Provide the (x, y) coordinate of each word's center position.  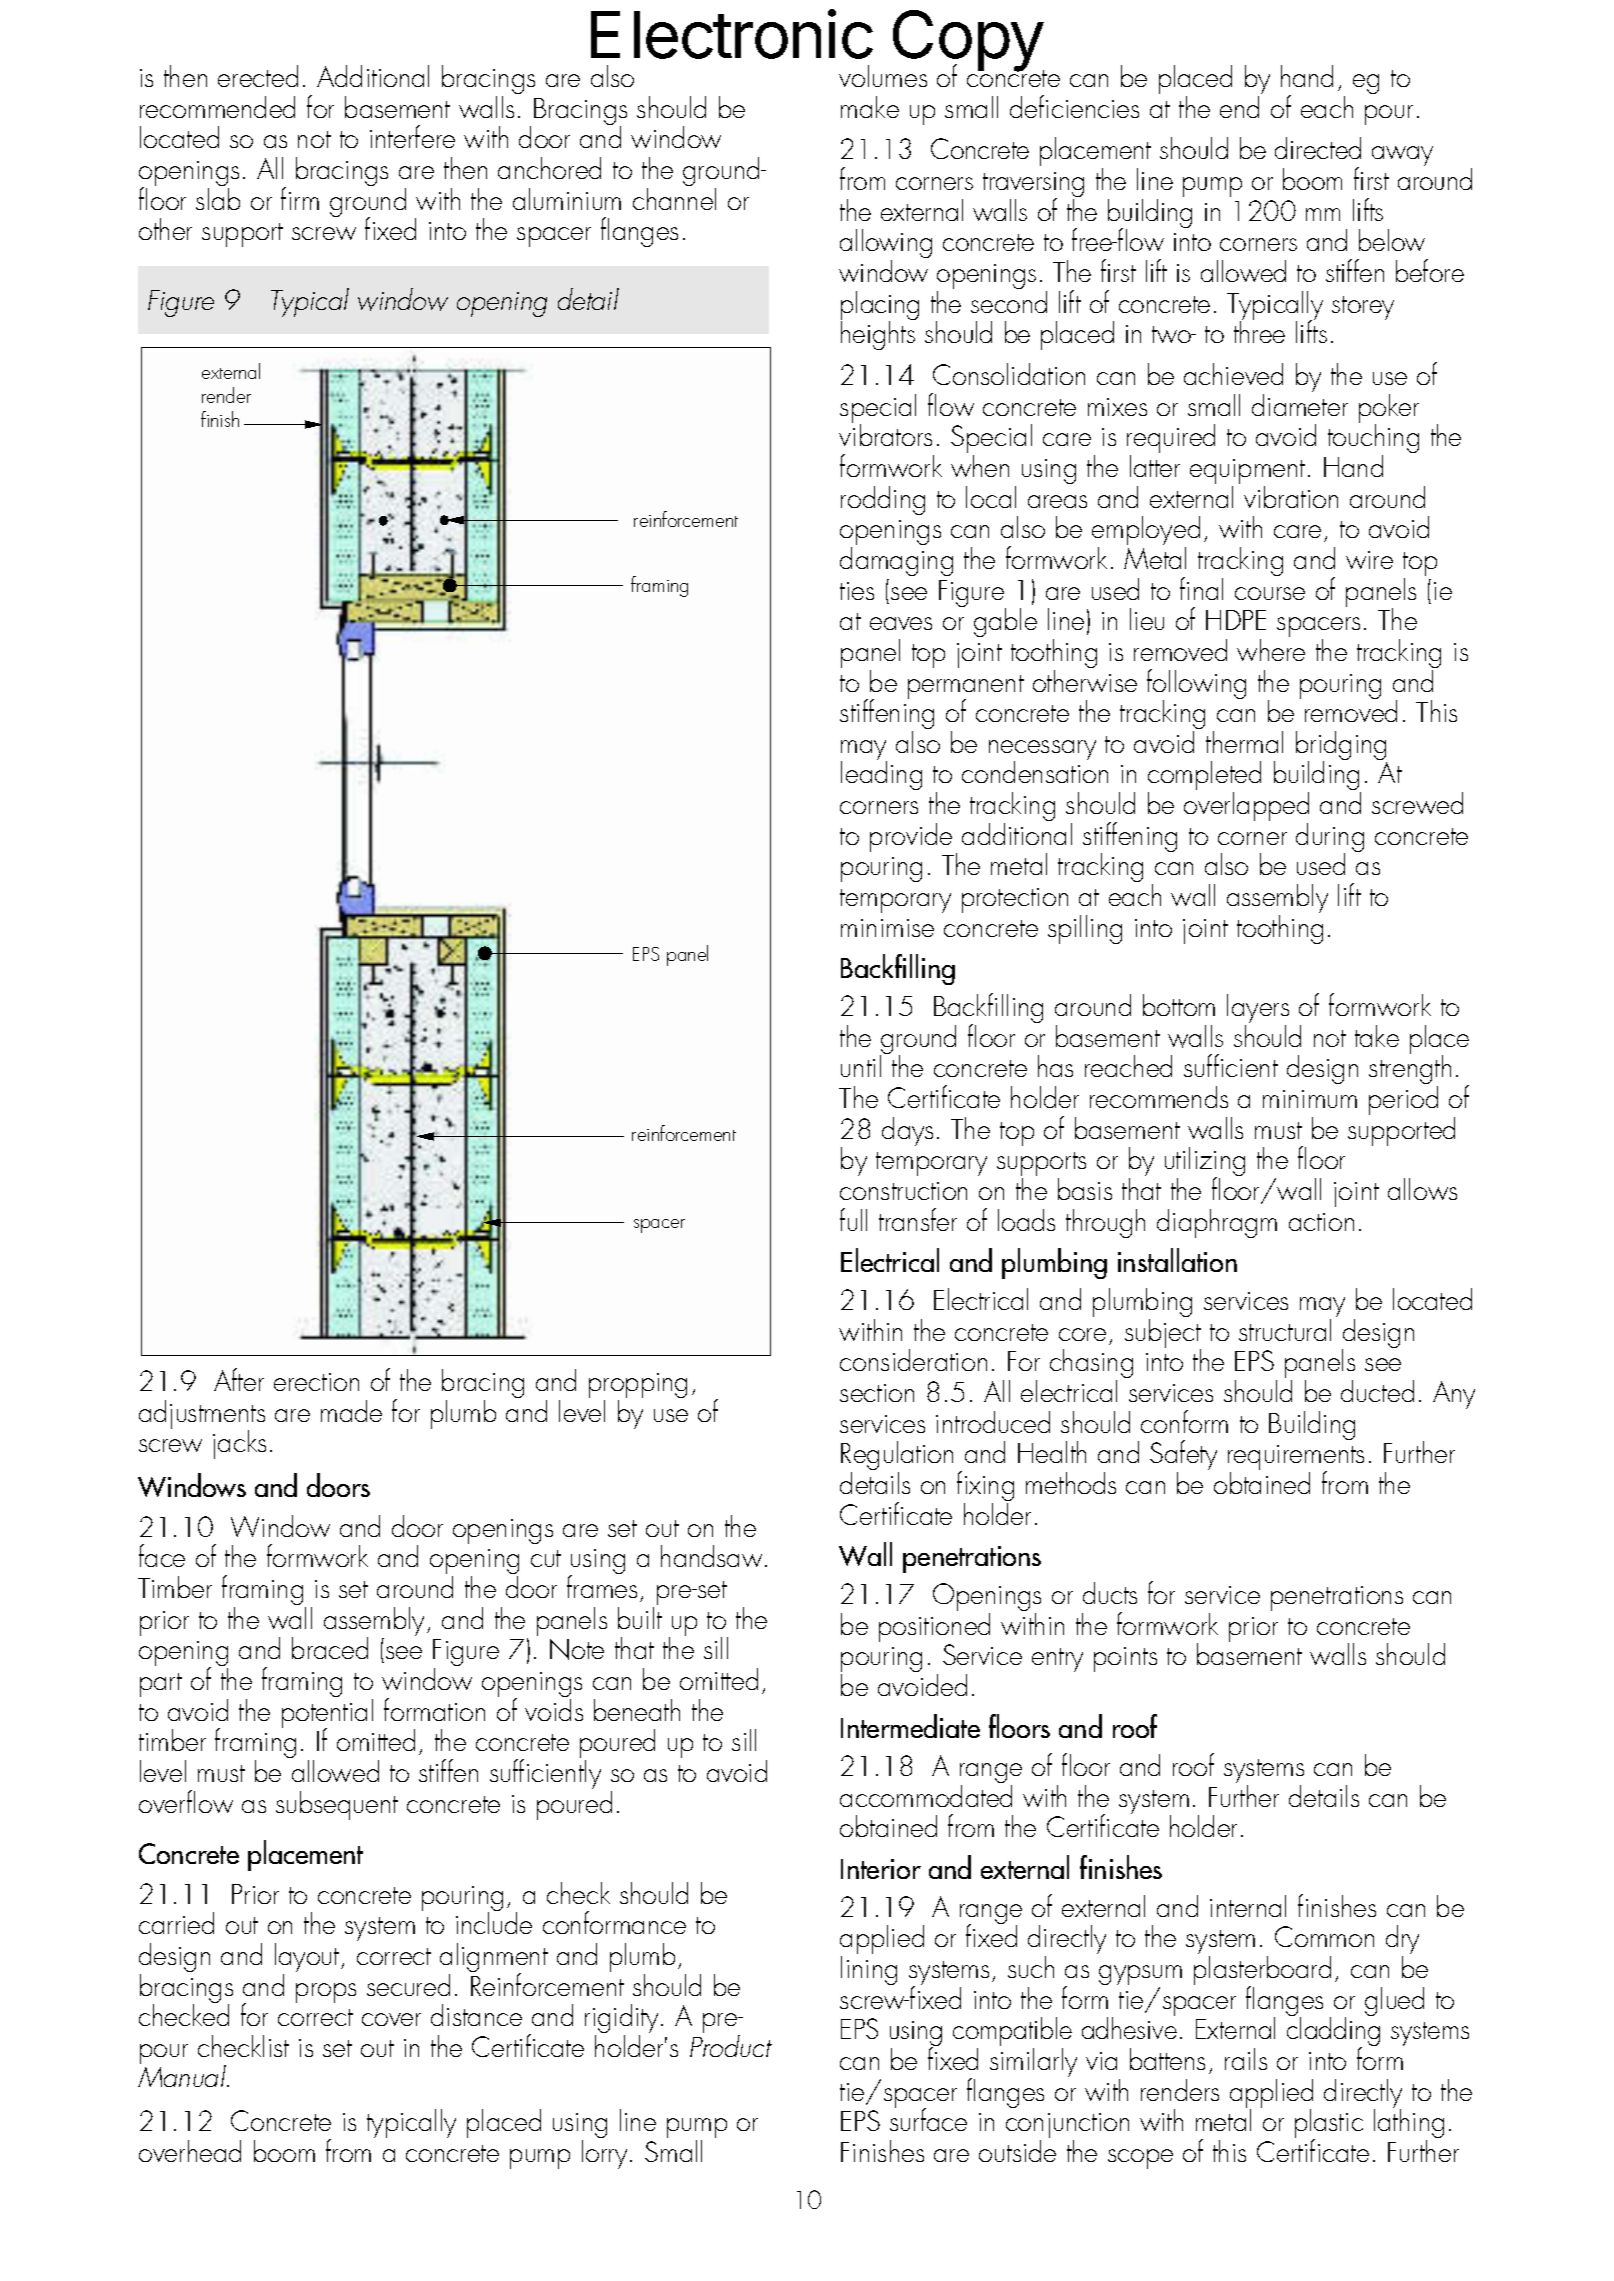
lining (869, 1970)
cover (391, 2019)
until (861, 1066)
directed (1318, 148)
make (870, 107)
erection (316, 1382)
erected (258, 76)
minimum (1310, 1099)
